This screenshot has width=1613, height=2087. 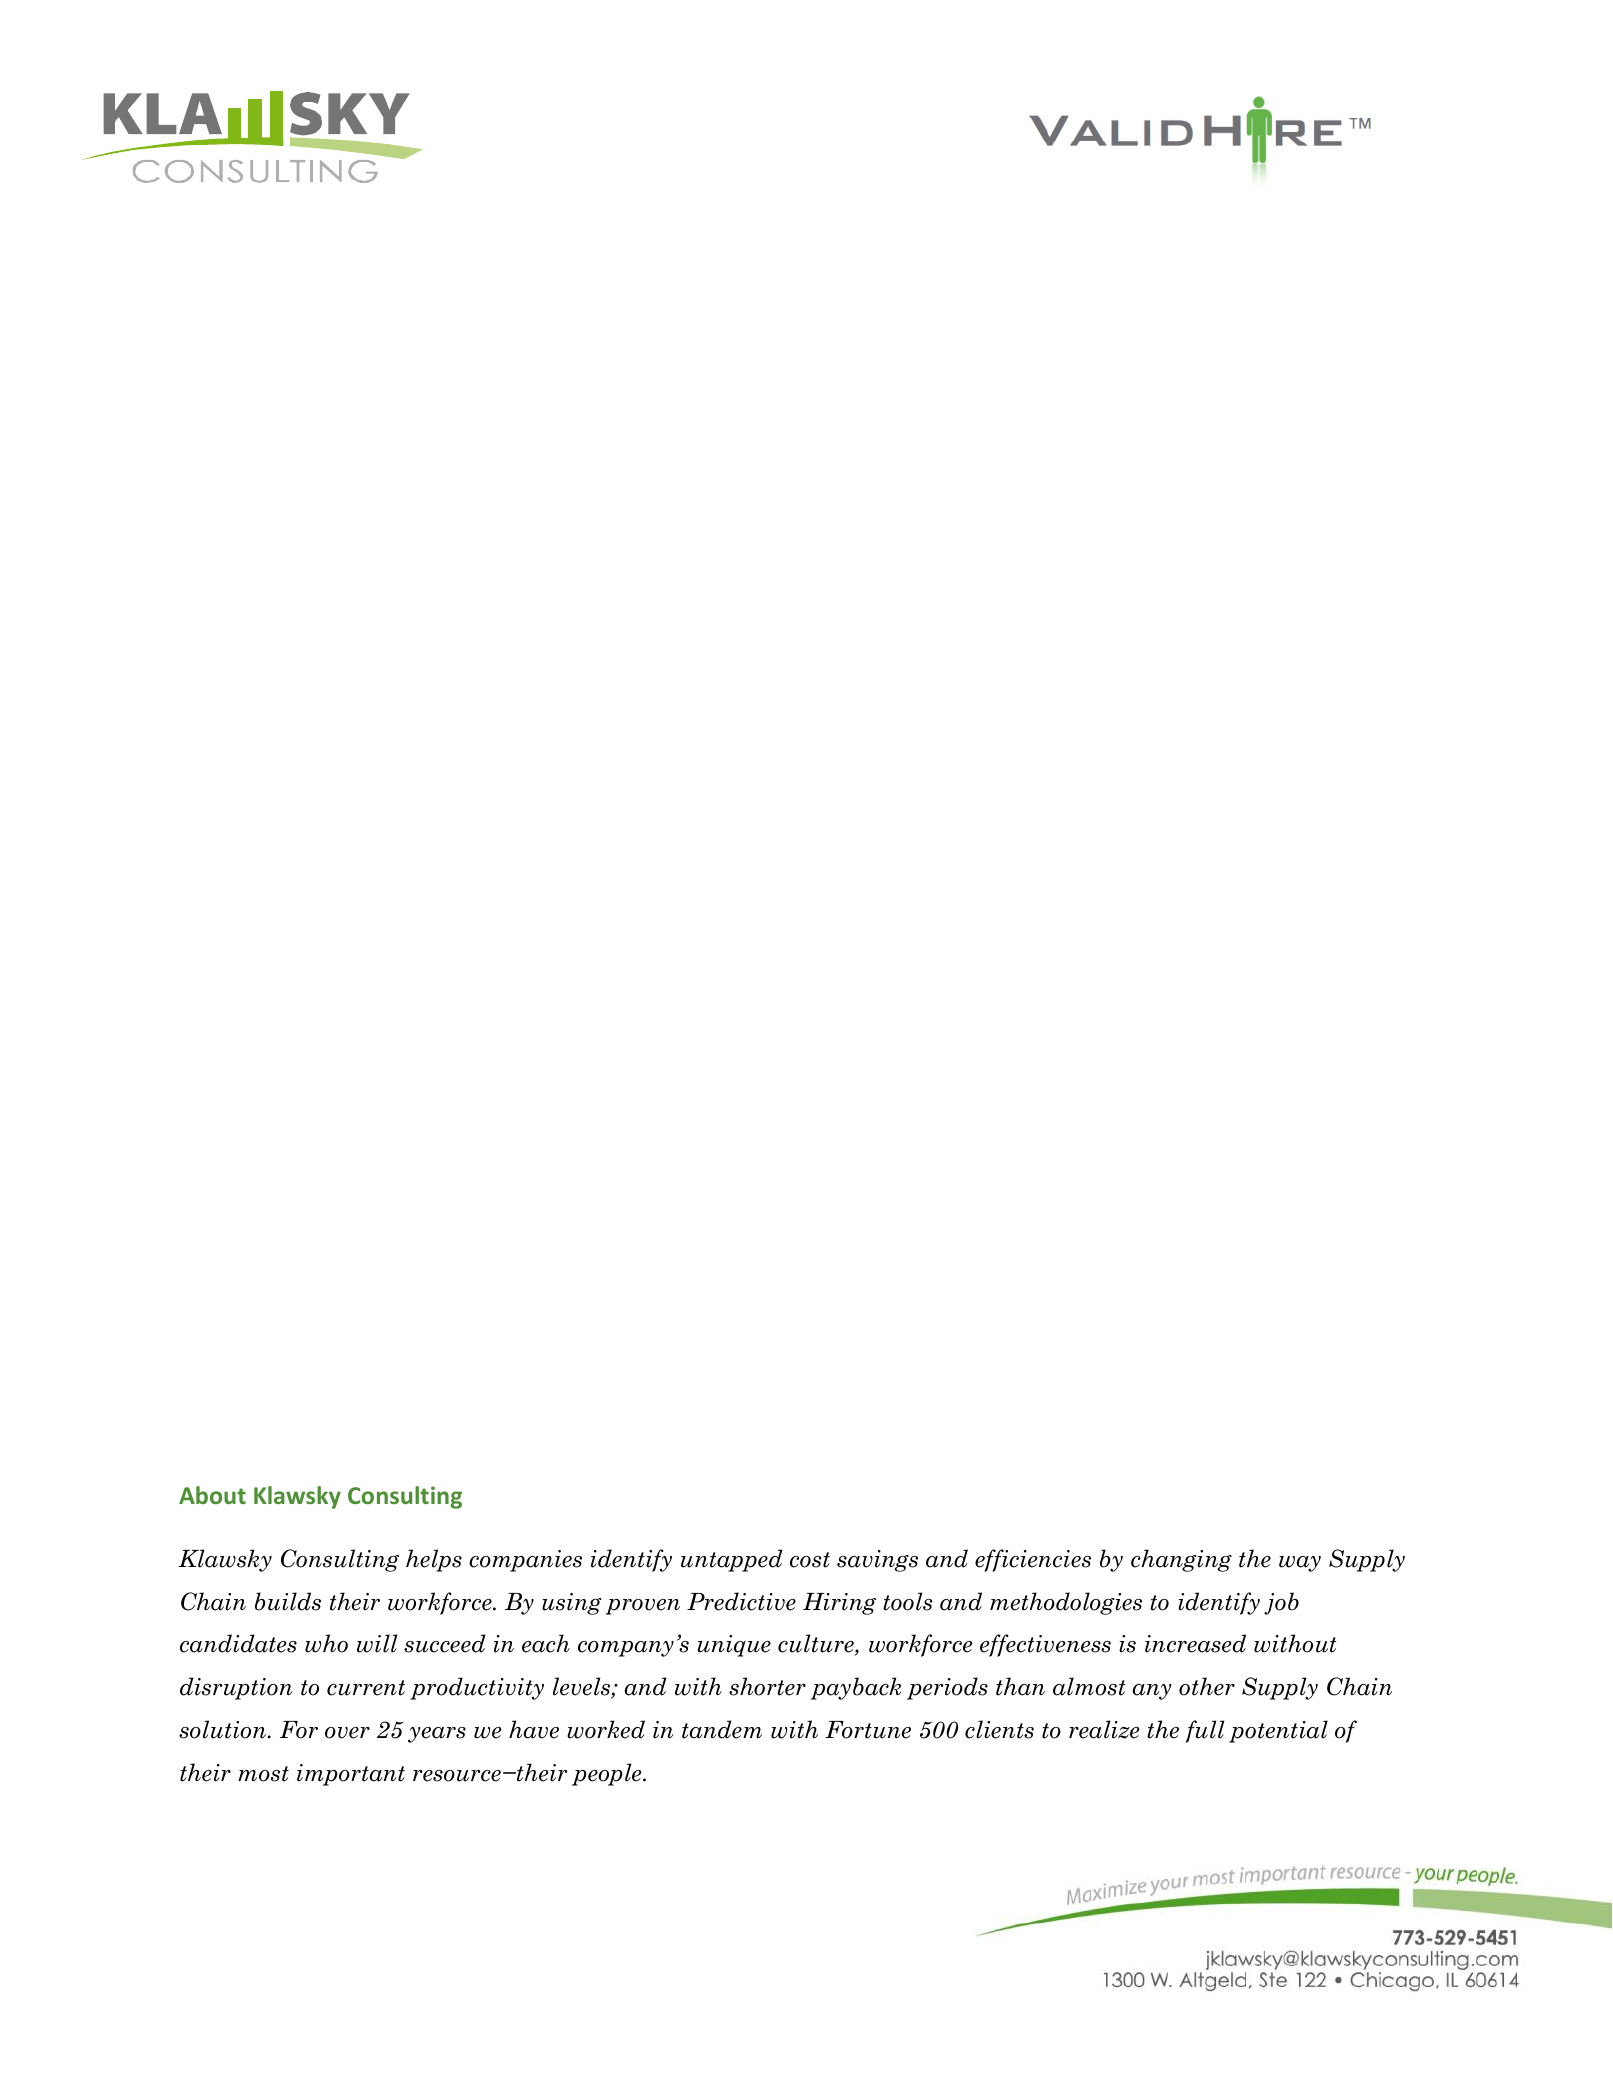 I want to click on About, so click(x=212, y=1495).
